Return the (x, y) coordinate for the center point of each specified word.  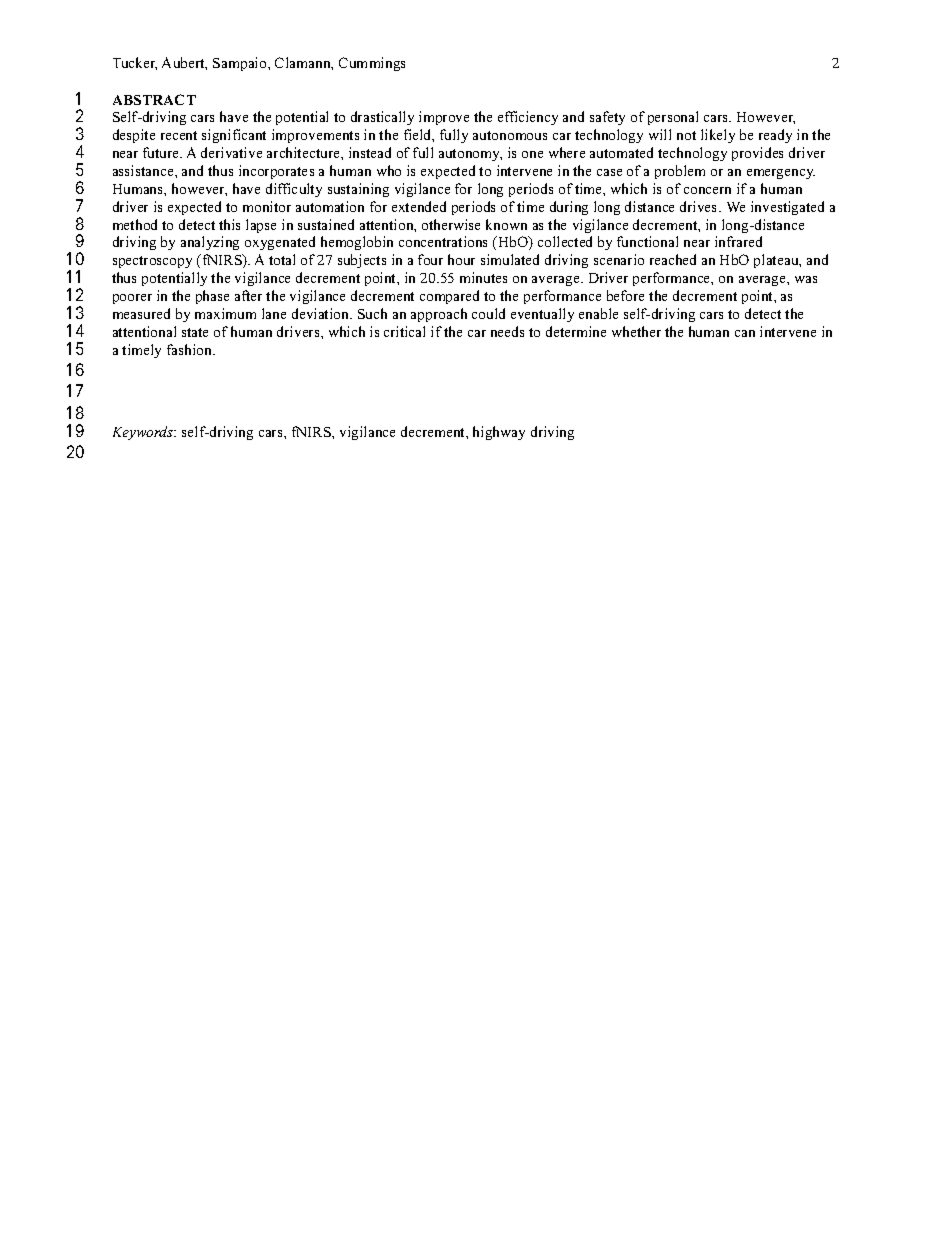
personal (673, 118)
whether (636, 331)
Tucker (135, 63)
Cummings (372, 64)
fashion (190, 349)
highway (499, 433)
